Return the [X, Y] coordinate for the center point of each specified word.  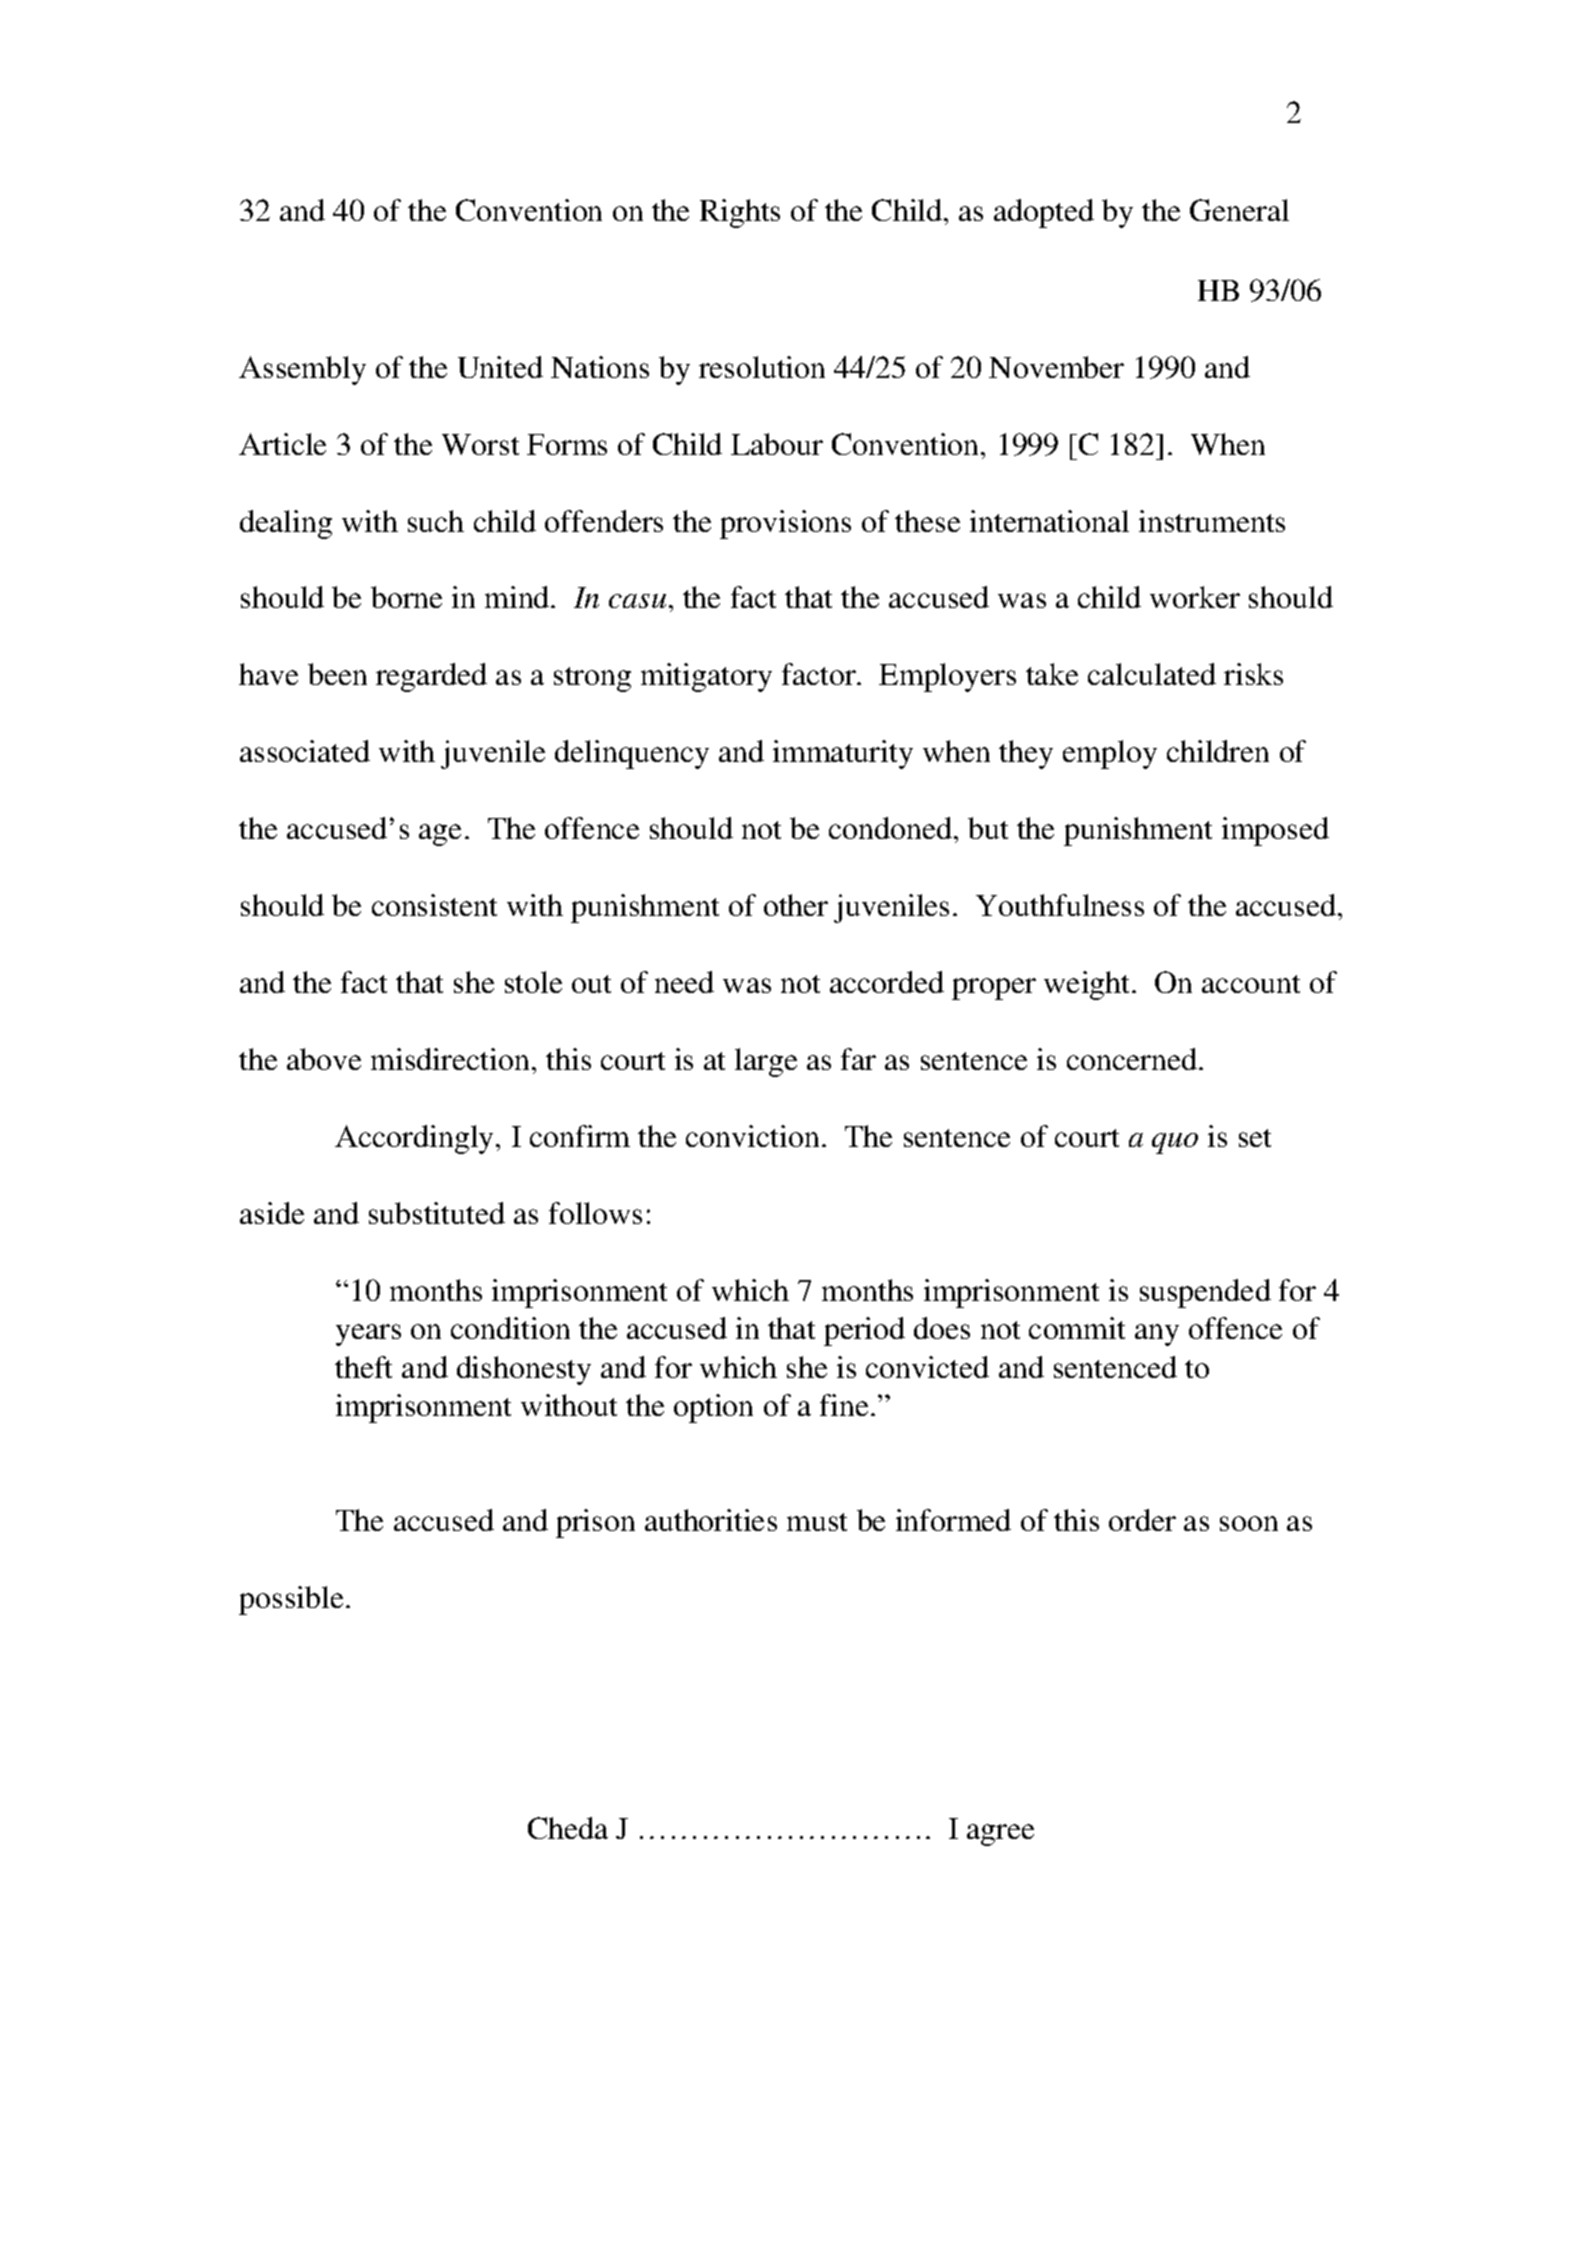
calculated [1152, 674]
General [1239, 210]
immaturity [843, 754]
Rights [740, 213]
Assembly [302, 370]
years [368, 1335]
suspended [1205, 1293]
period [864, 1331]
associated [305, 751]
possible [291, 1600]
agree [1000, 1835]
